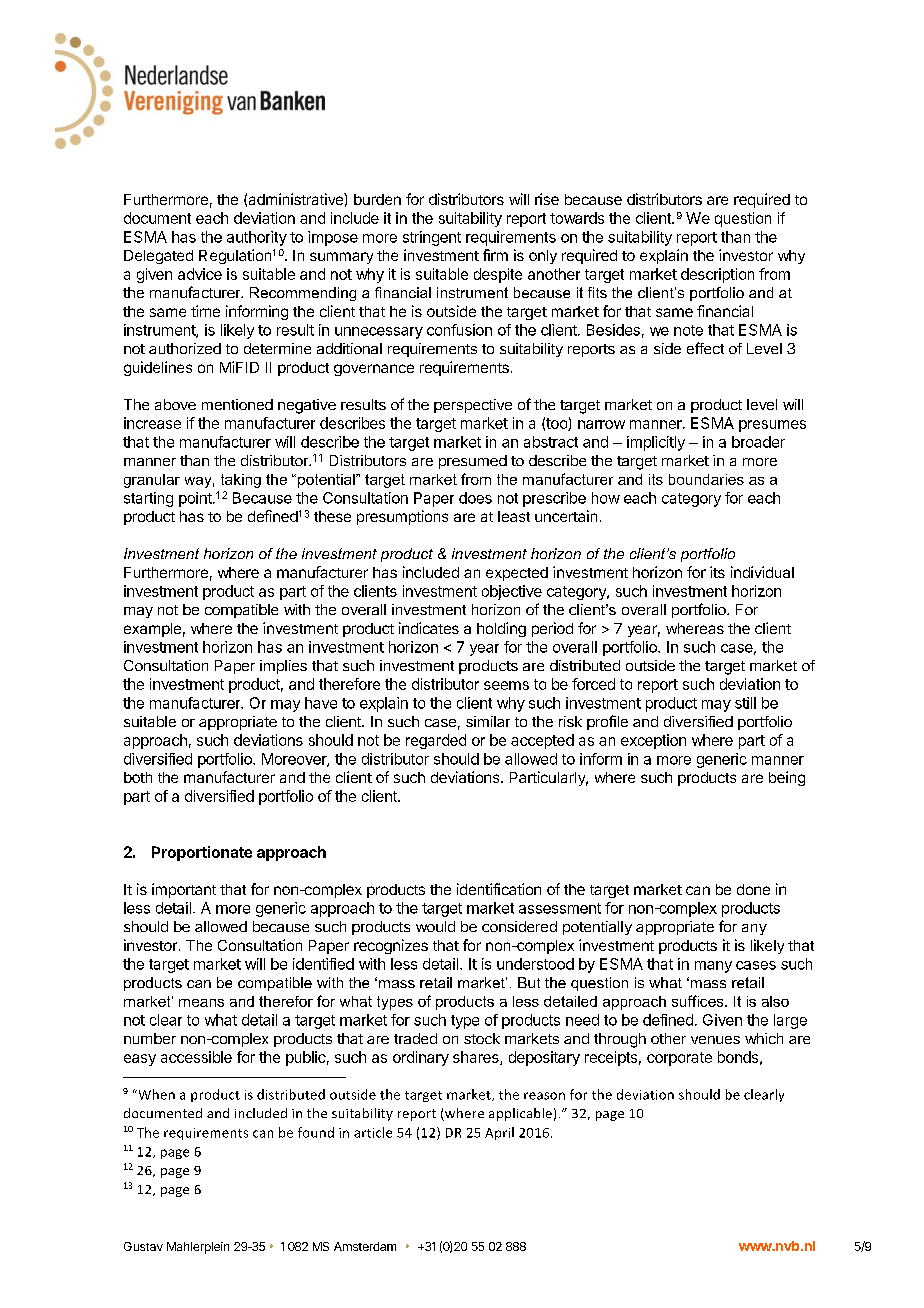 Image resolution: width=924 pixels, height=1308 pixels. Describe the element at coordinates (762, 572) in the document. I see `individual` at that location.
